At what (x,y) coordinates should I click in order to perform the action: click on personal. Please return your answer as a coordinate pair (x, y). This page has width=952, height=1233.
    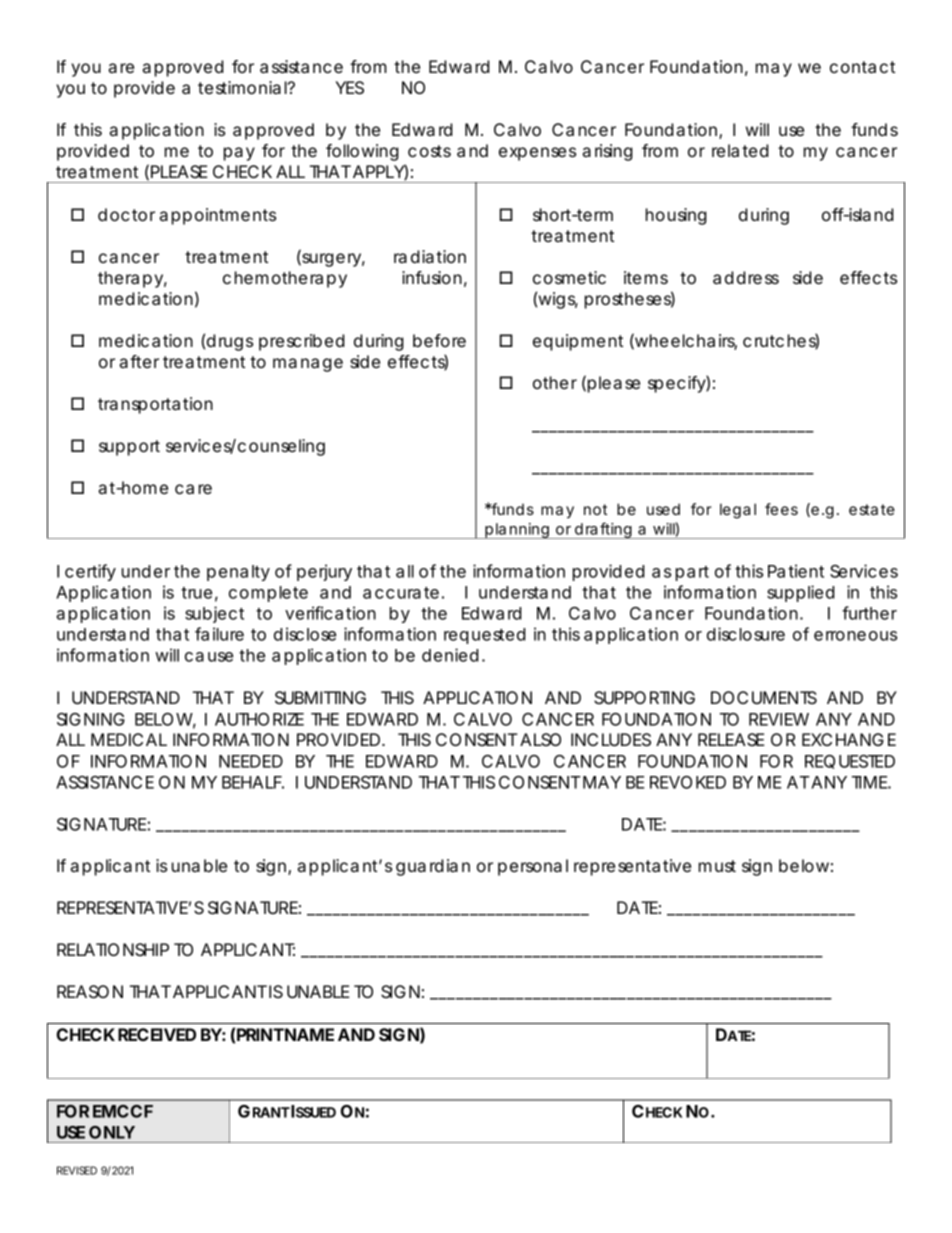
    Looking at the image, I should click on (533, 867).
